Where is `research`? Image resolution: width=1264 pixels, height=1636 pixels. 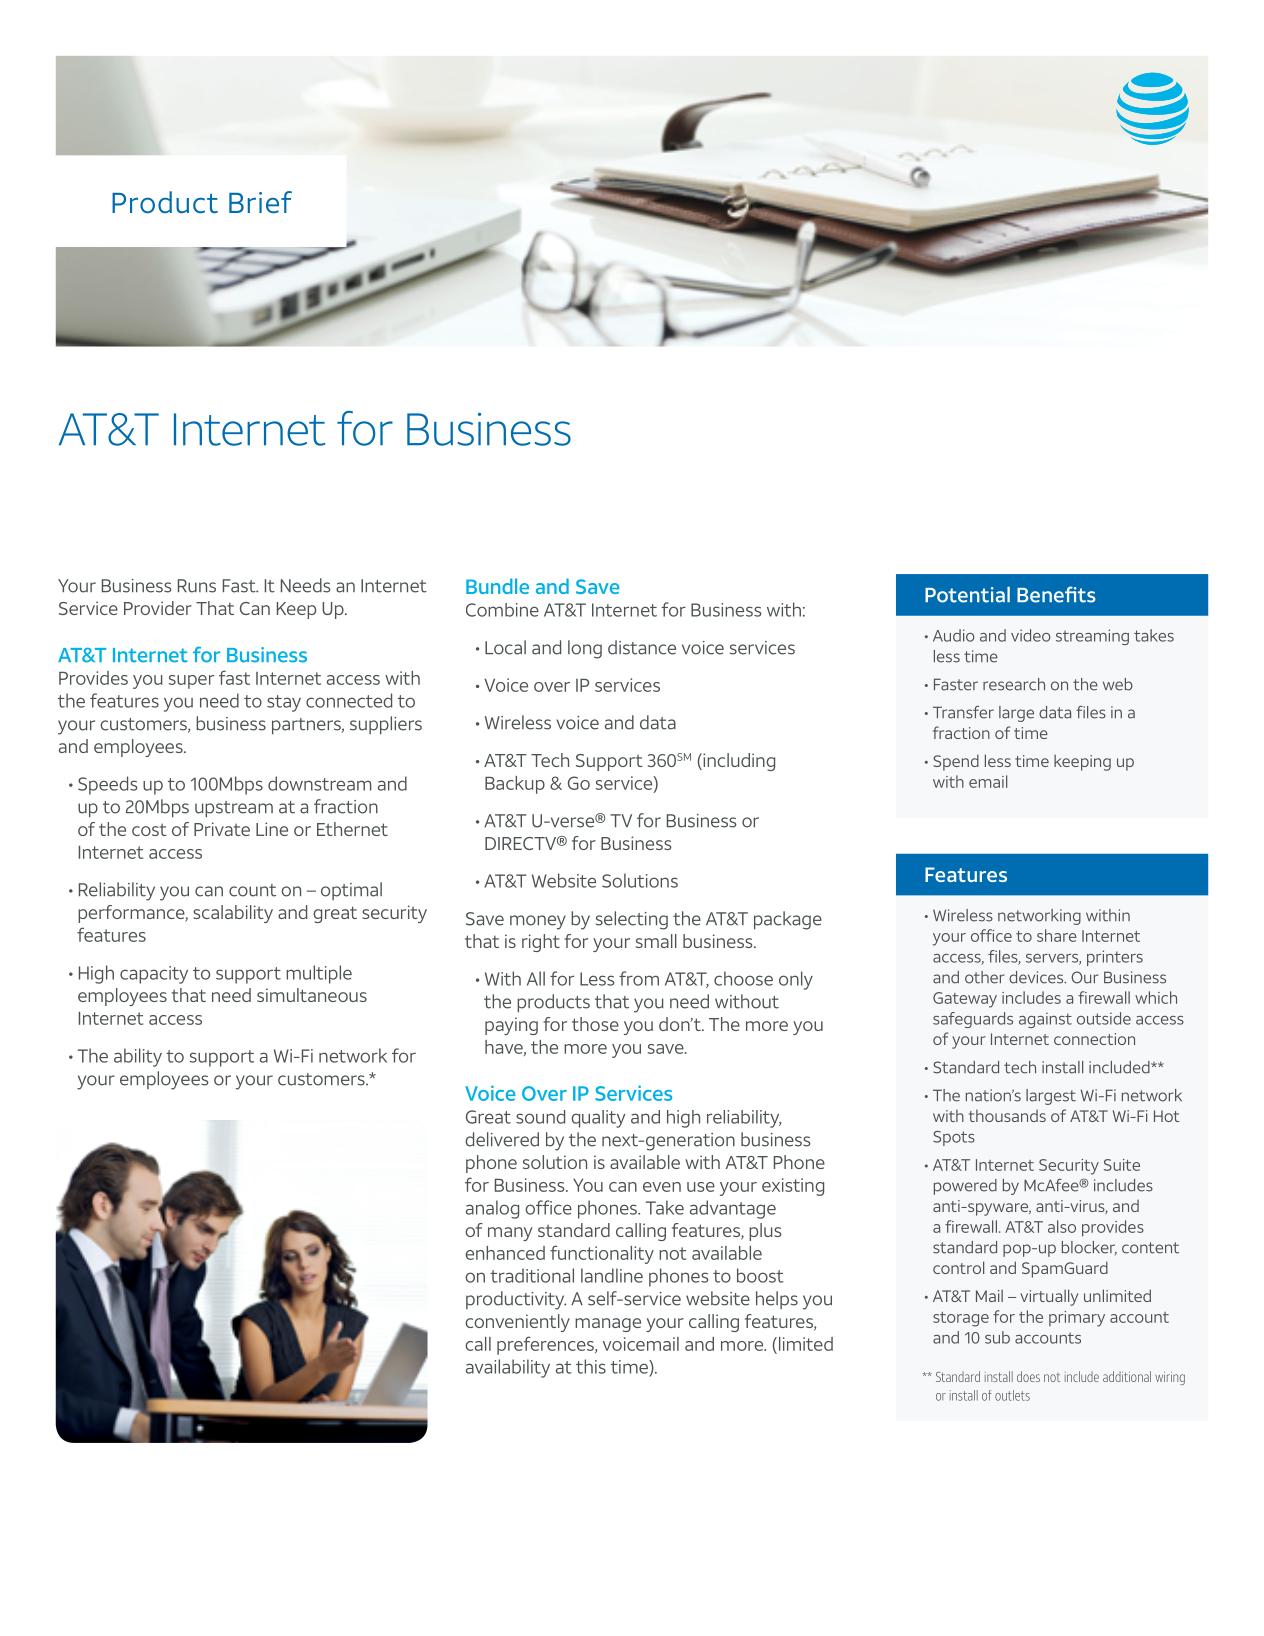
research is located at coordinates (1014, 684).
